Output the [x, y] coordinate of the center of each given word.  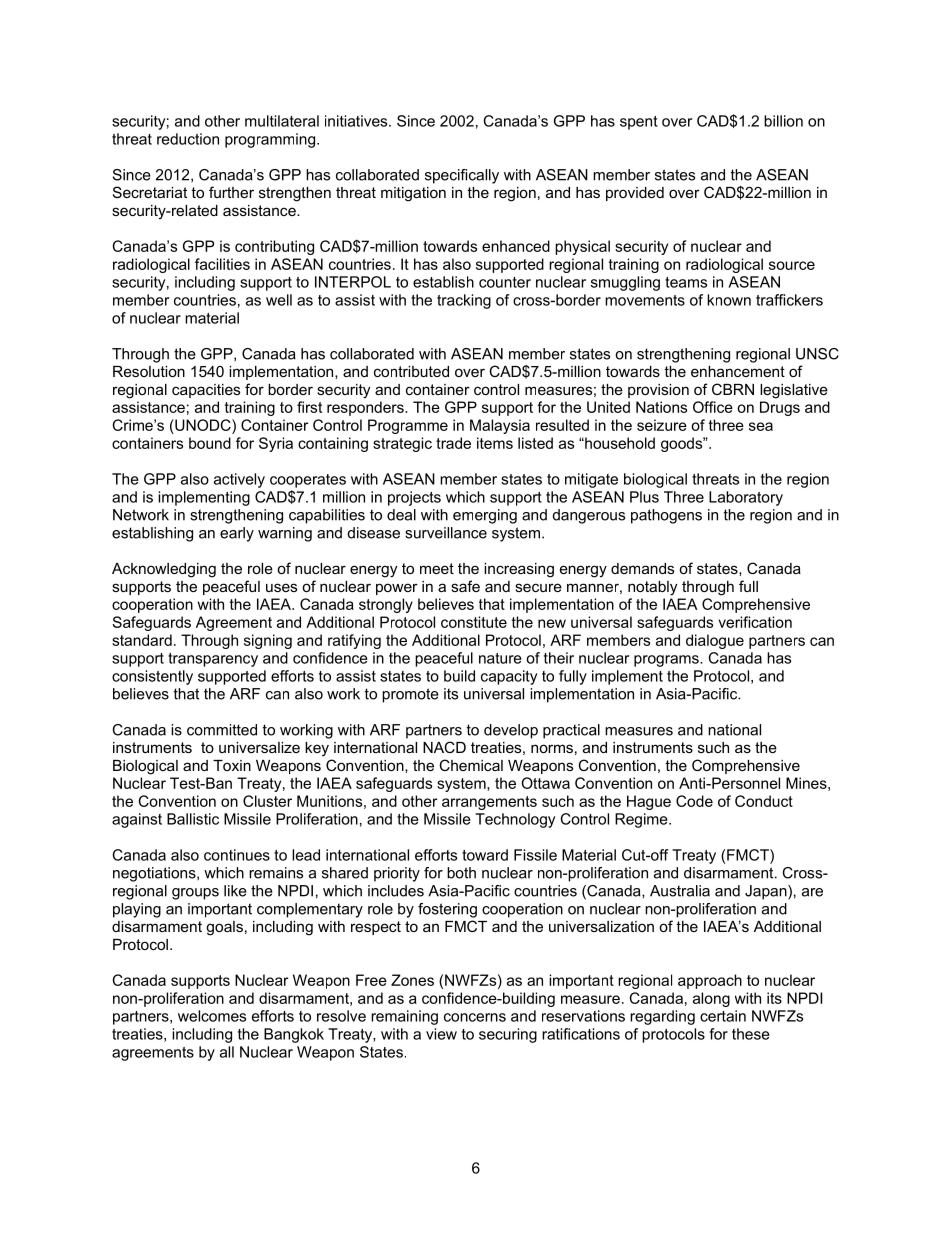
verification [755, 622]
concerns [475, 1017]
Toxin [232, 765]
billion [783, 121]
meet [437, 568]
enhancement [738, 371]
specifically [462, 176]
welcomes [212, 1016]
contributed [411, 371]
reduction [188, 139]
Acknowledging [164, 570]
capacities [206, 391]
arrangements [489, 803]
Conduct [764, 801]
